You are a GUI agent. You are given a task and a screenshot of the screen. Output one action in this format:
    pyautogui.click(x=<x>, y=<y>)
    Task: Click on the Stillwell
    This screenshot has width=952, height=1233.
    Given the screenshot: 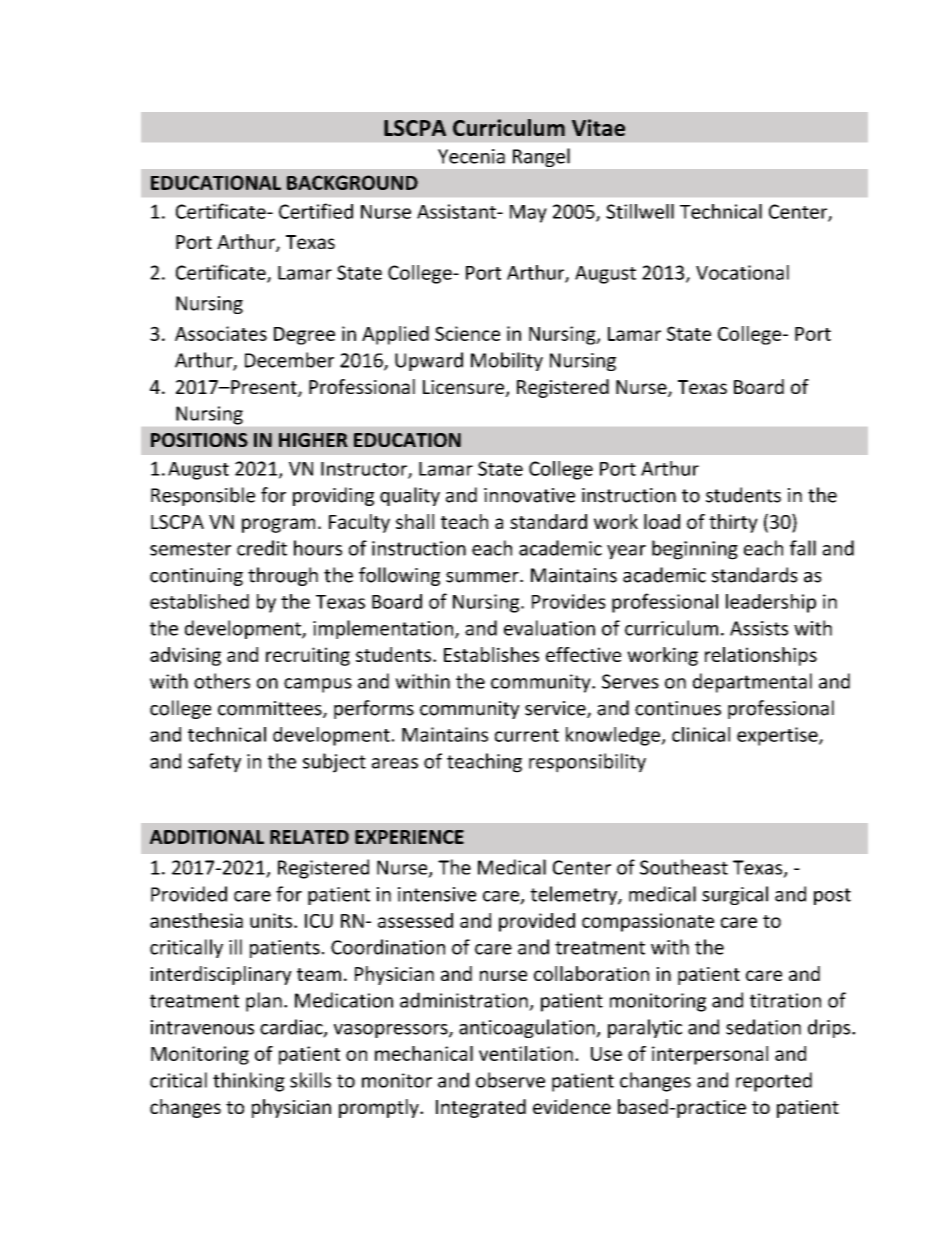 What is the action you would take?
    pyautogui.click(x=640, y=211)
